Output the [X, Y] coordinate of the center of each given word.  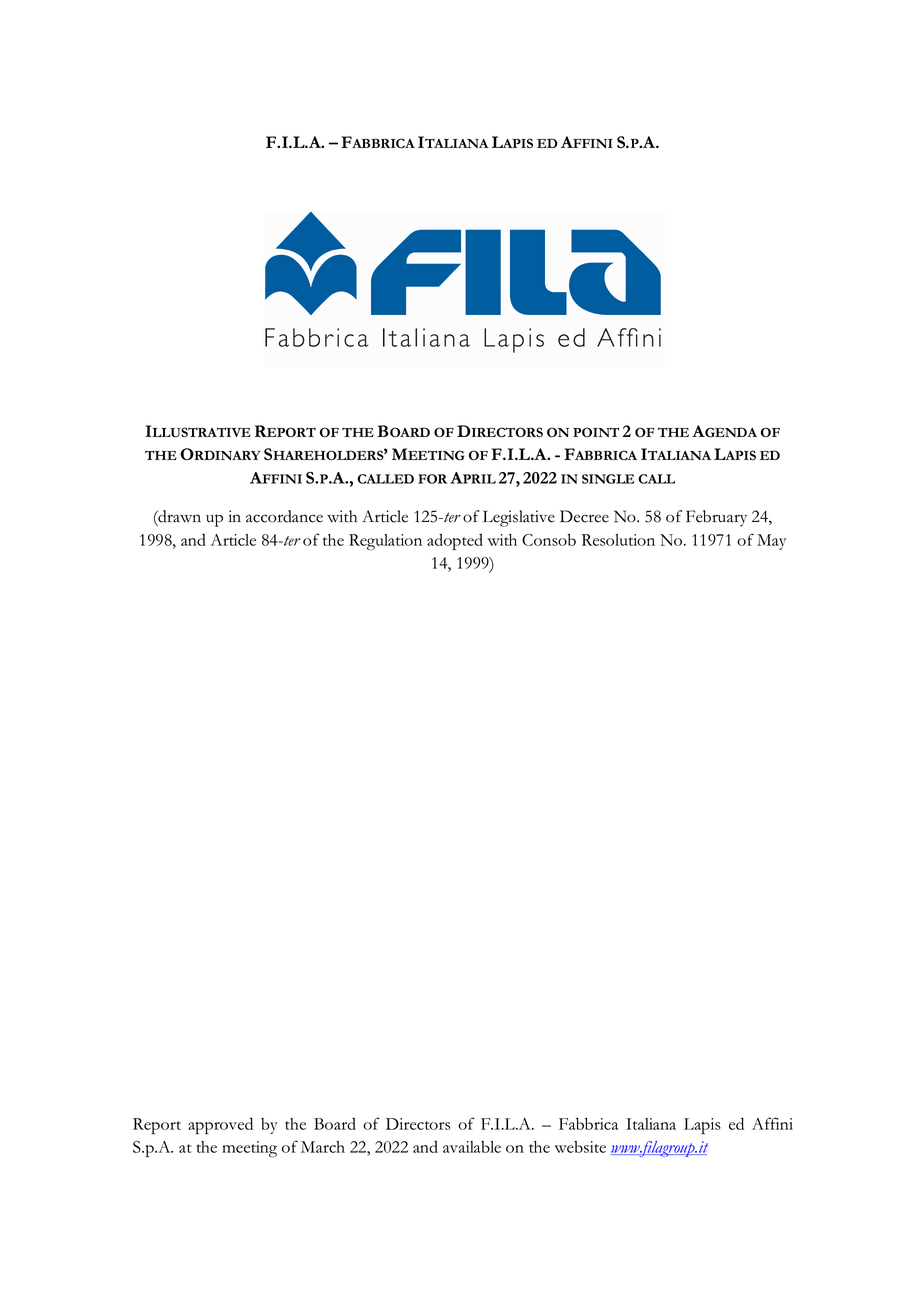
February [716, 518]
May [771, 542]
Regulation [385, 542]
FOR [432, 479]
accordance [284, 516]
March [323, 1147]
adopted [455, 542]
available [472, 1147]
